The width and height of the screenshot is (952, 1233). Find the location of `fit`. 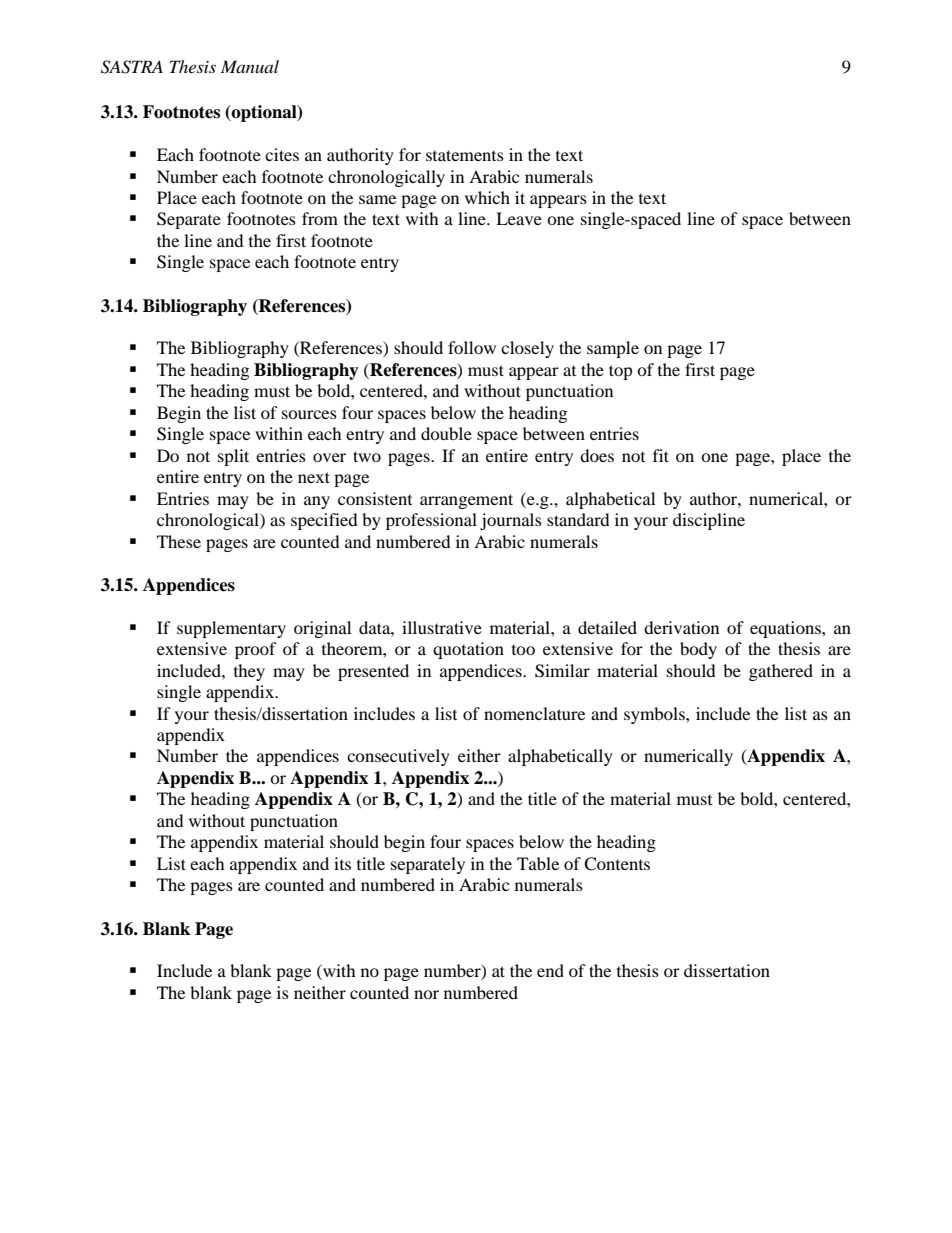

fit is located at coordinates (661, 455).
